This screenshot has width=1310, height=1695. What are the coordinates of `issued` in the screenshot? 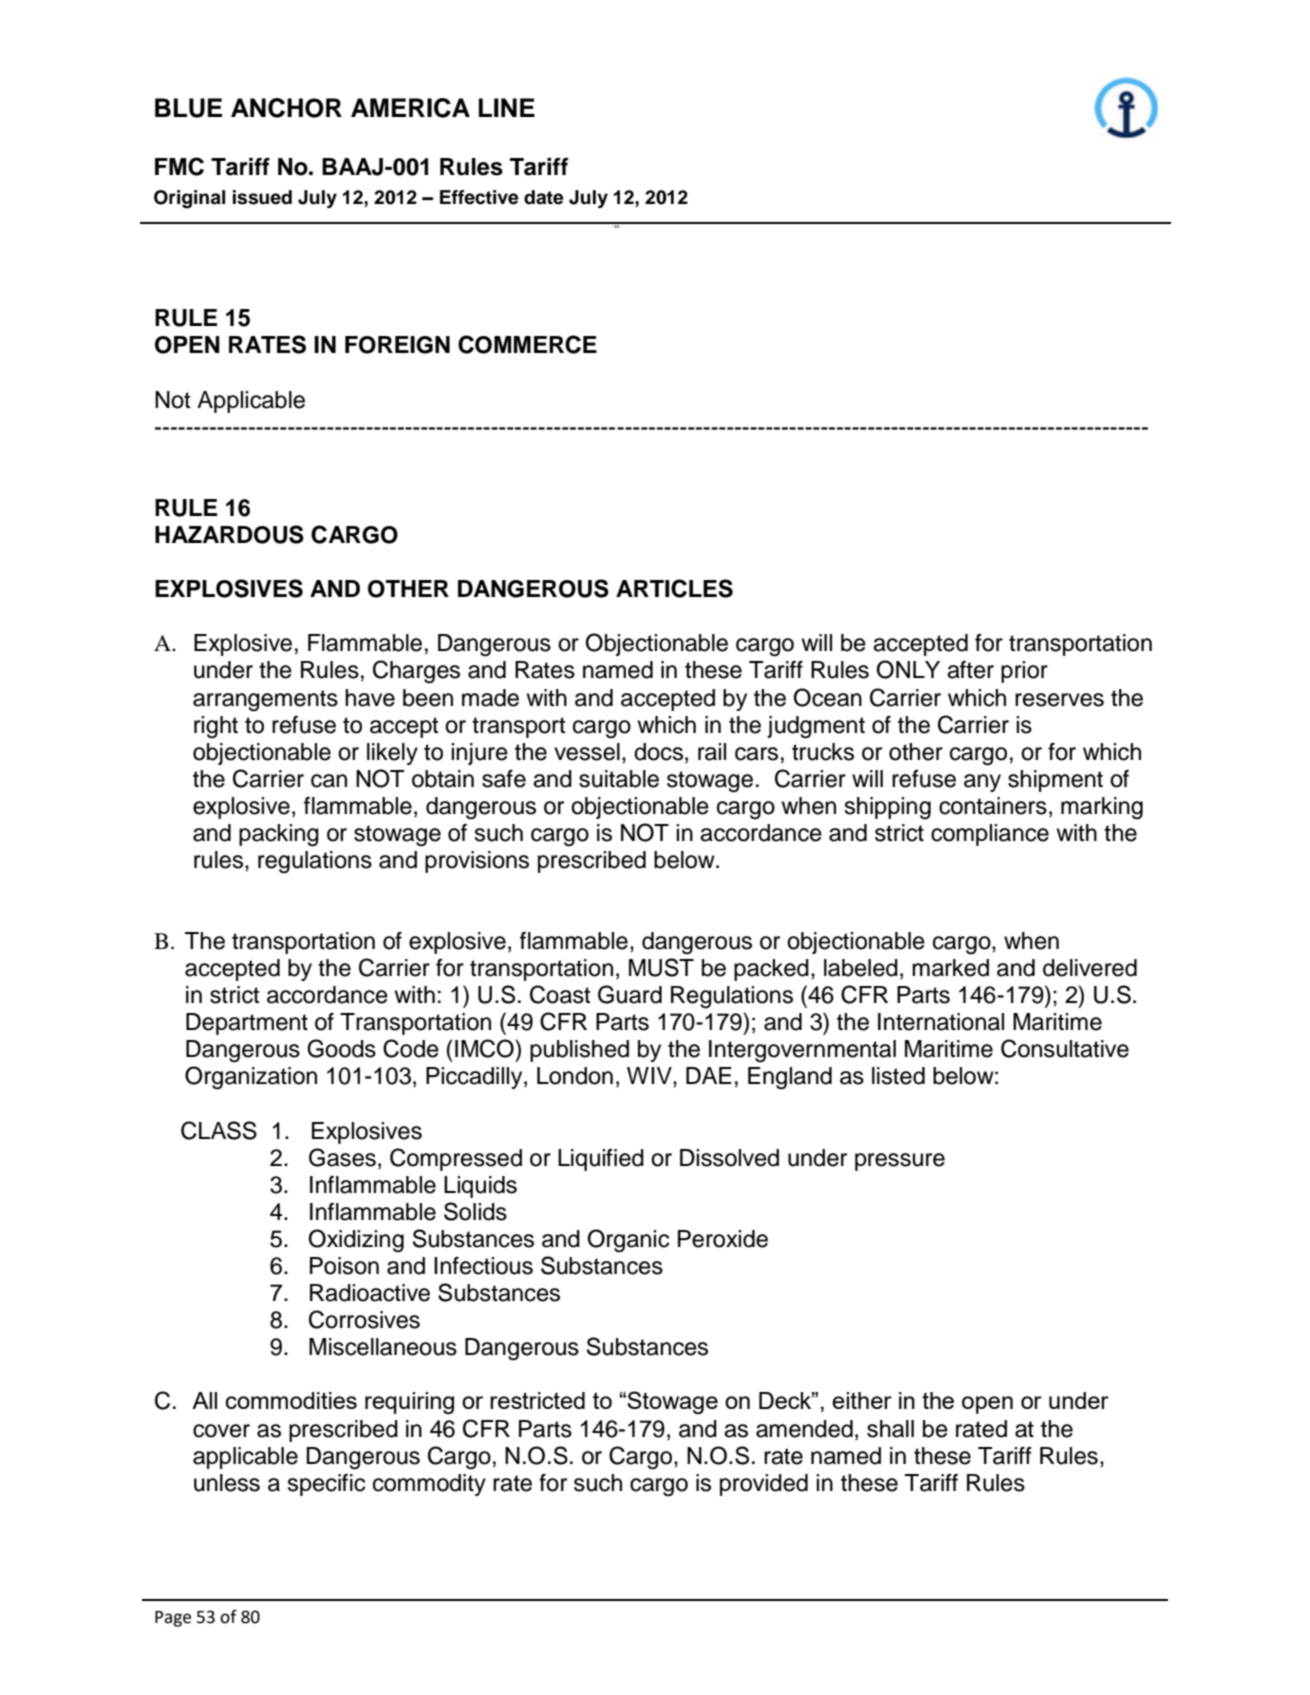 It's located at (262, 197).
